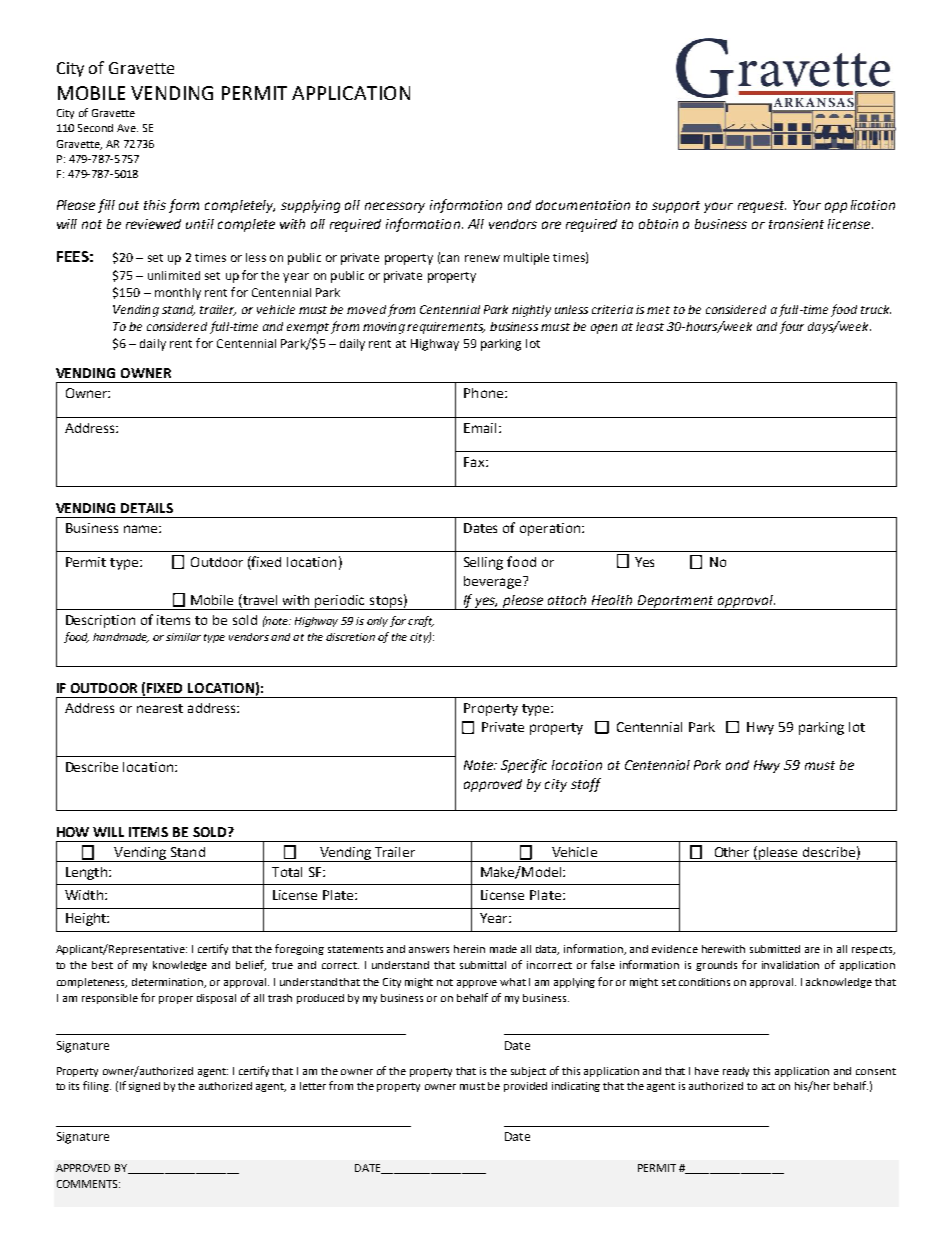  I want to click on Other, so click(732, 852).
